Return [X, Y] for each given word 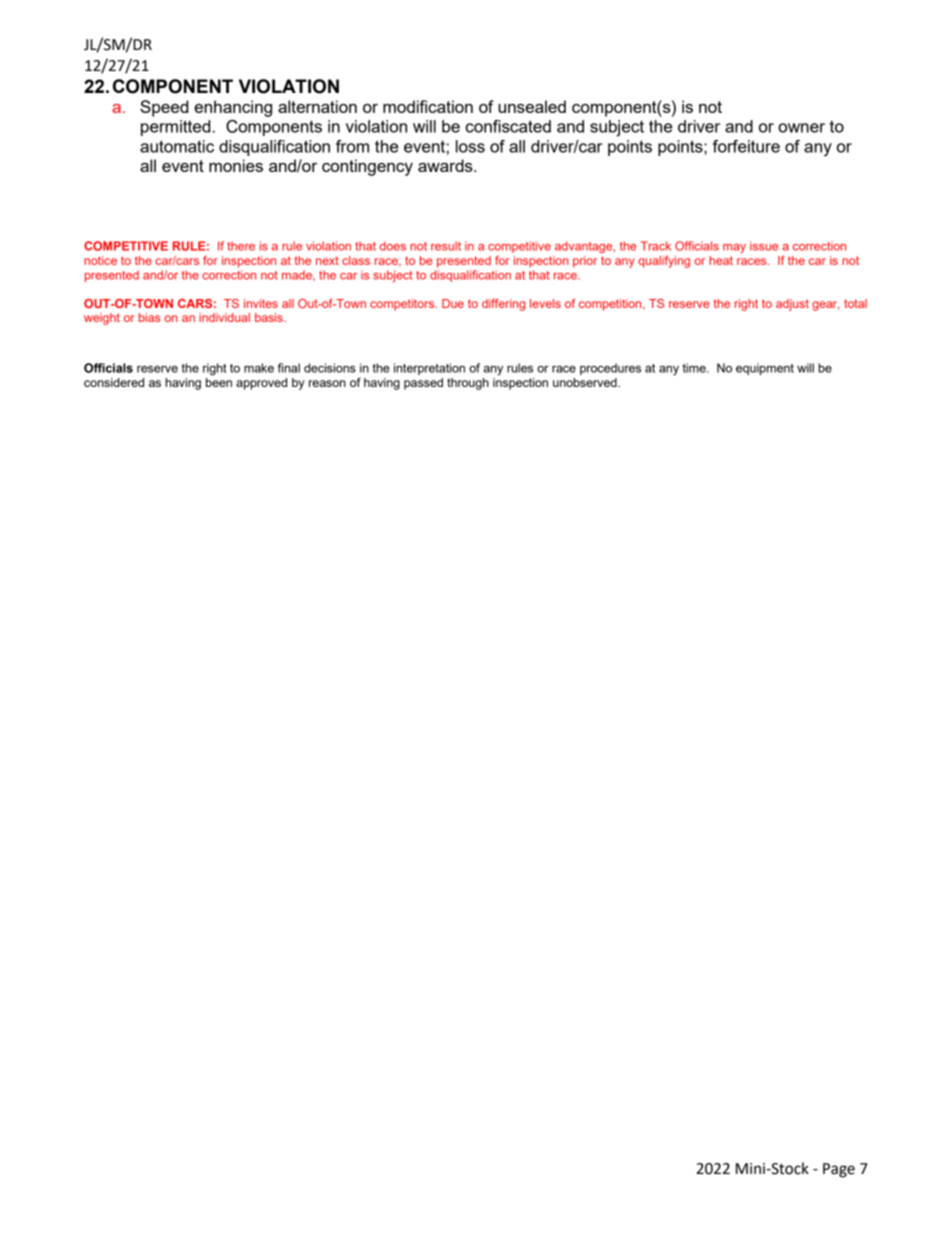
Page [839, 1170]
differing [503, 305]
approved [261, 384]
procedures [610, 369]
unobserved [586, 382]
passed [423, 384]
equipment [765, 369]
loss [470, 146]
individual [224, 317]
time [695, 368]
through [468, 384]
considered [114, 382]
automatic [177, 146]
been [219, 382]
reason [327, 383]
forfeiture [746, 146]
